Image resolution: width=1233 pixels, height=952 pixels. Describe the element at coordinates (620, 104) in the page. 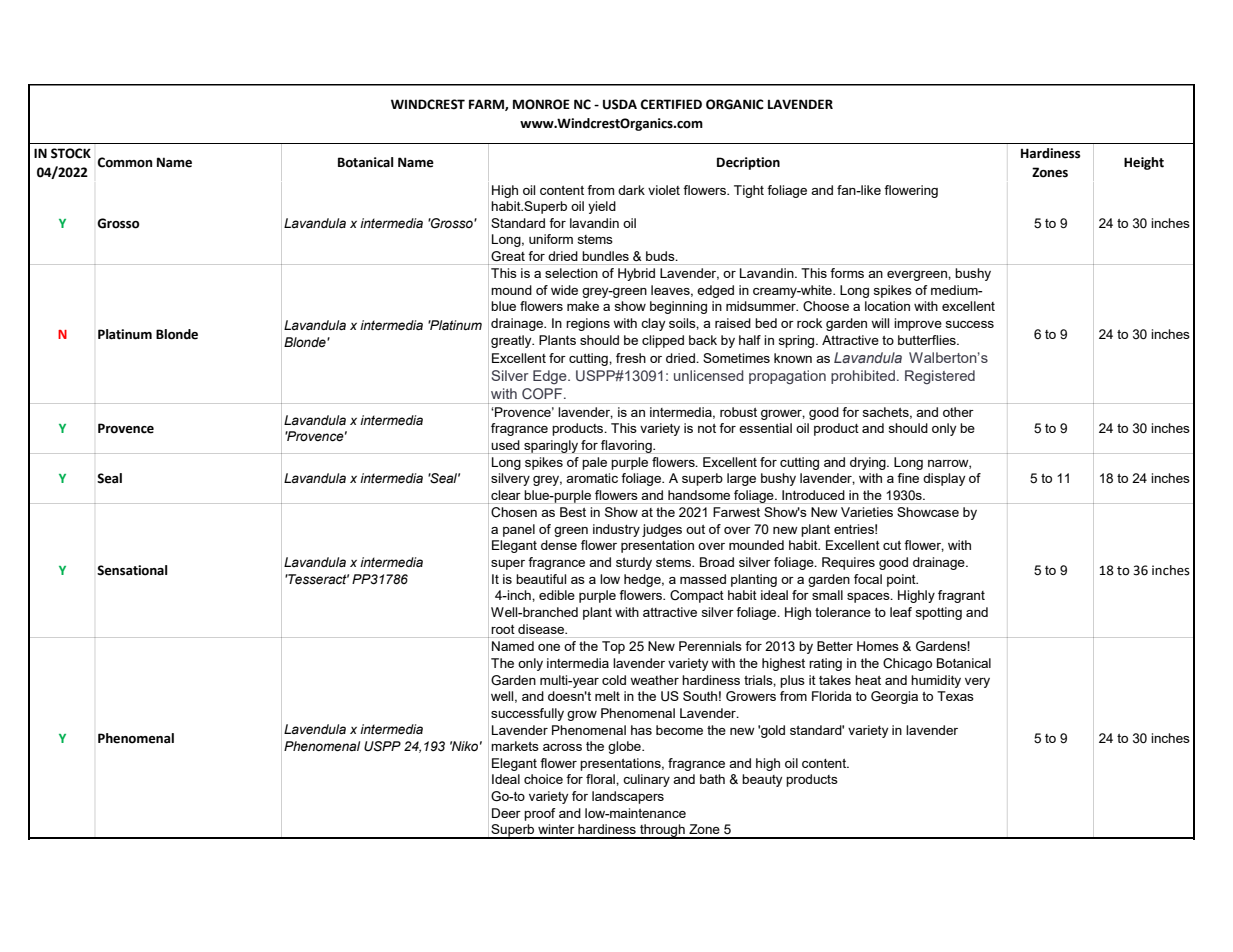

I see `USDA` at that location.
